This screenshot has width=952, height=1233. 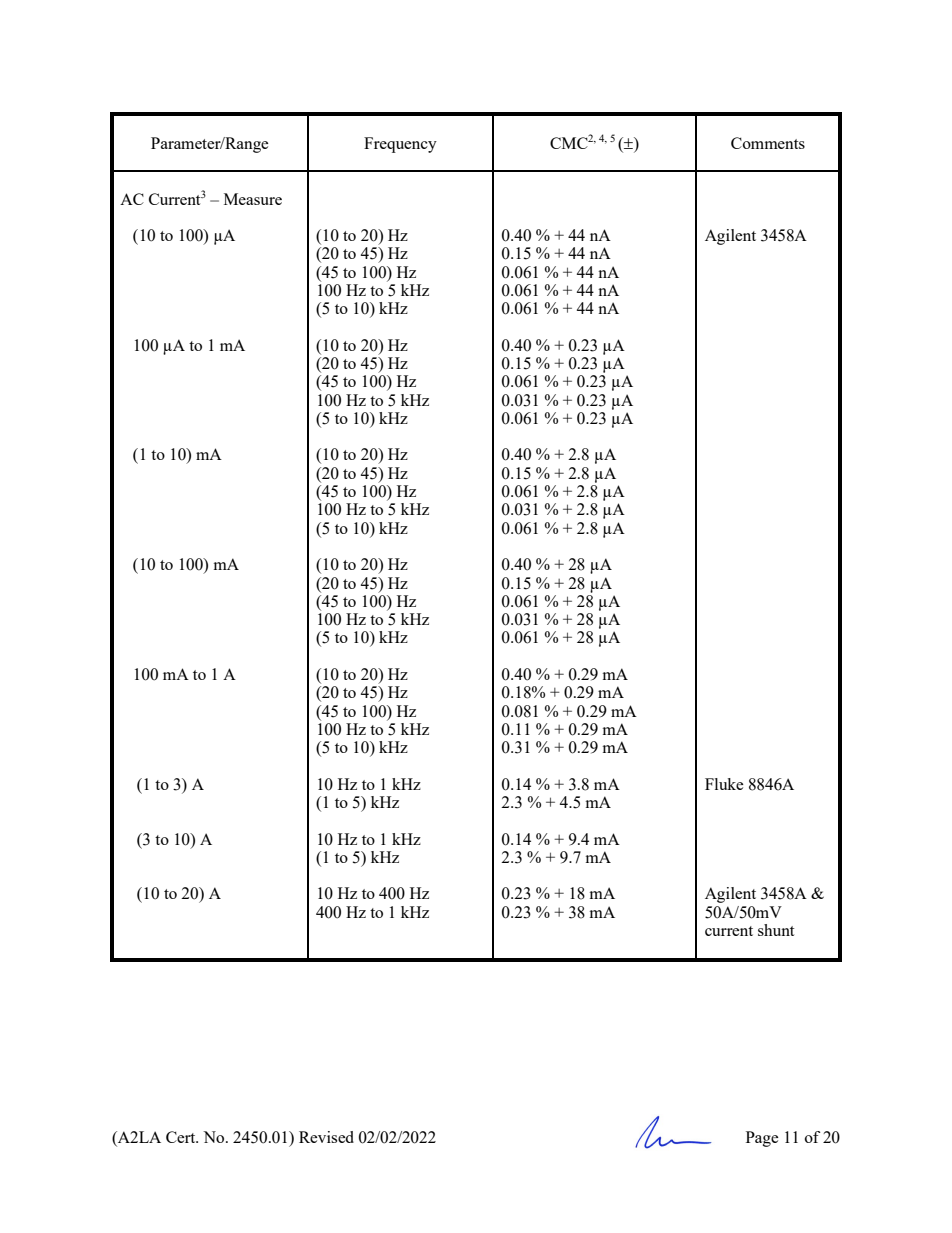 I want to click on Revised, so click(x=326, y=1137).
